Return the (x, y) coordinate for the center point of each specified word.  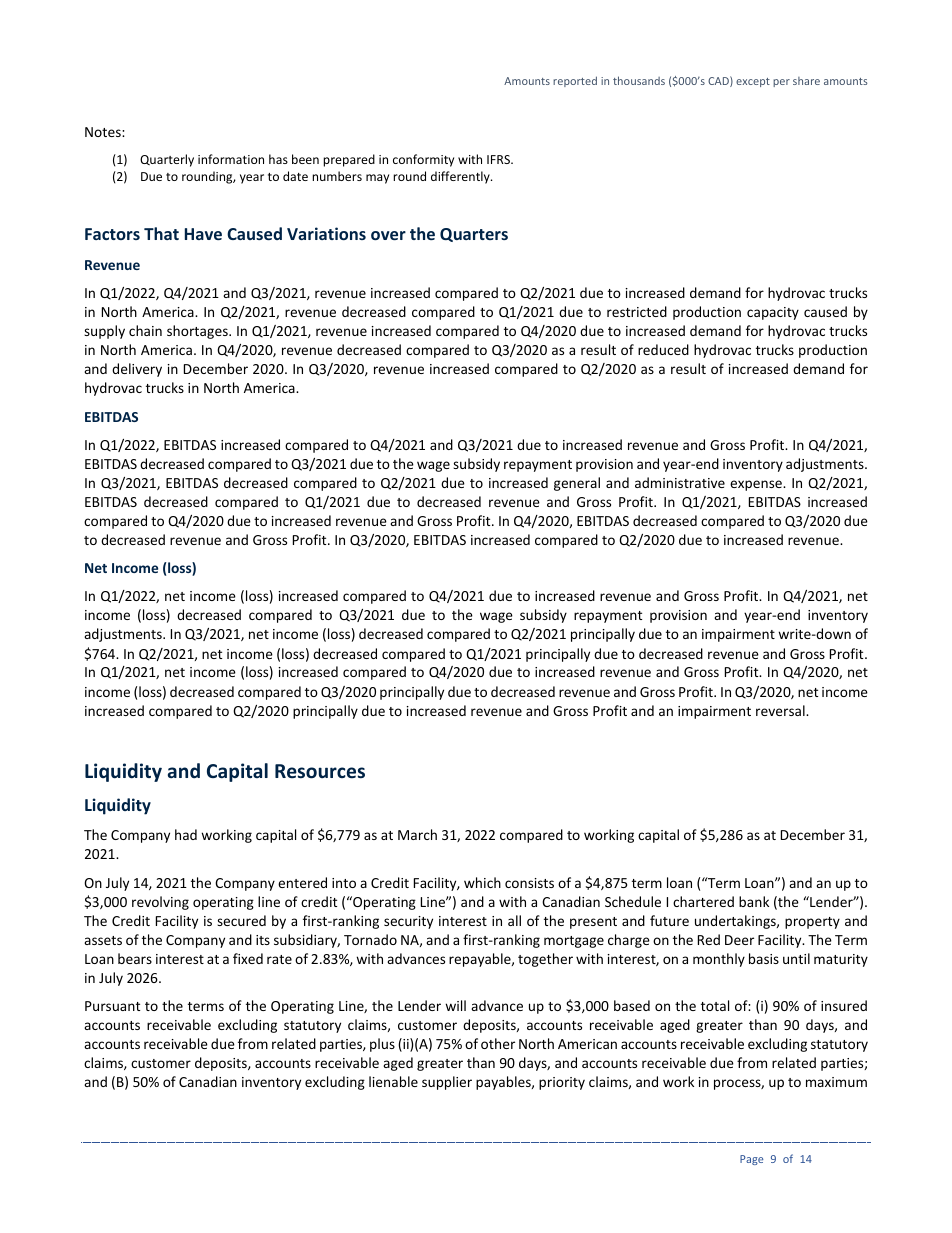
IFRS (499, 159)
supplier (447, 1083)
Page (751, 1160)
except (753, 82)
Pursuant (112, 1006)
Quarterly (167, 160)
